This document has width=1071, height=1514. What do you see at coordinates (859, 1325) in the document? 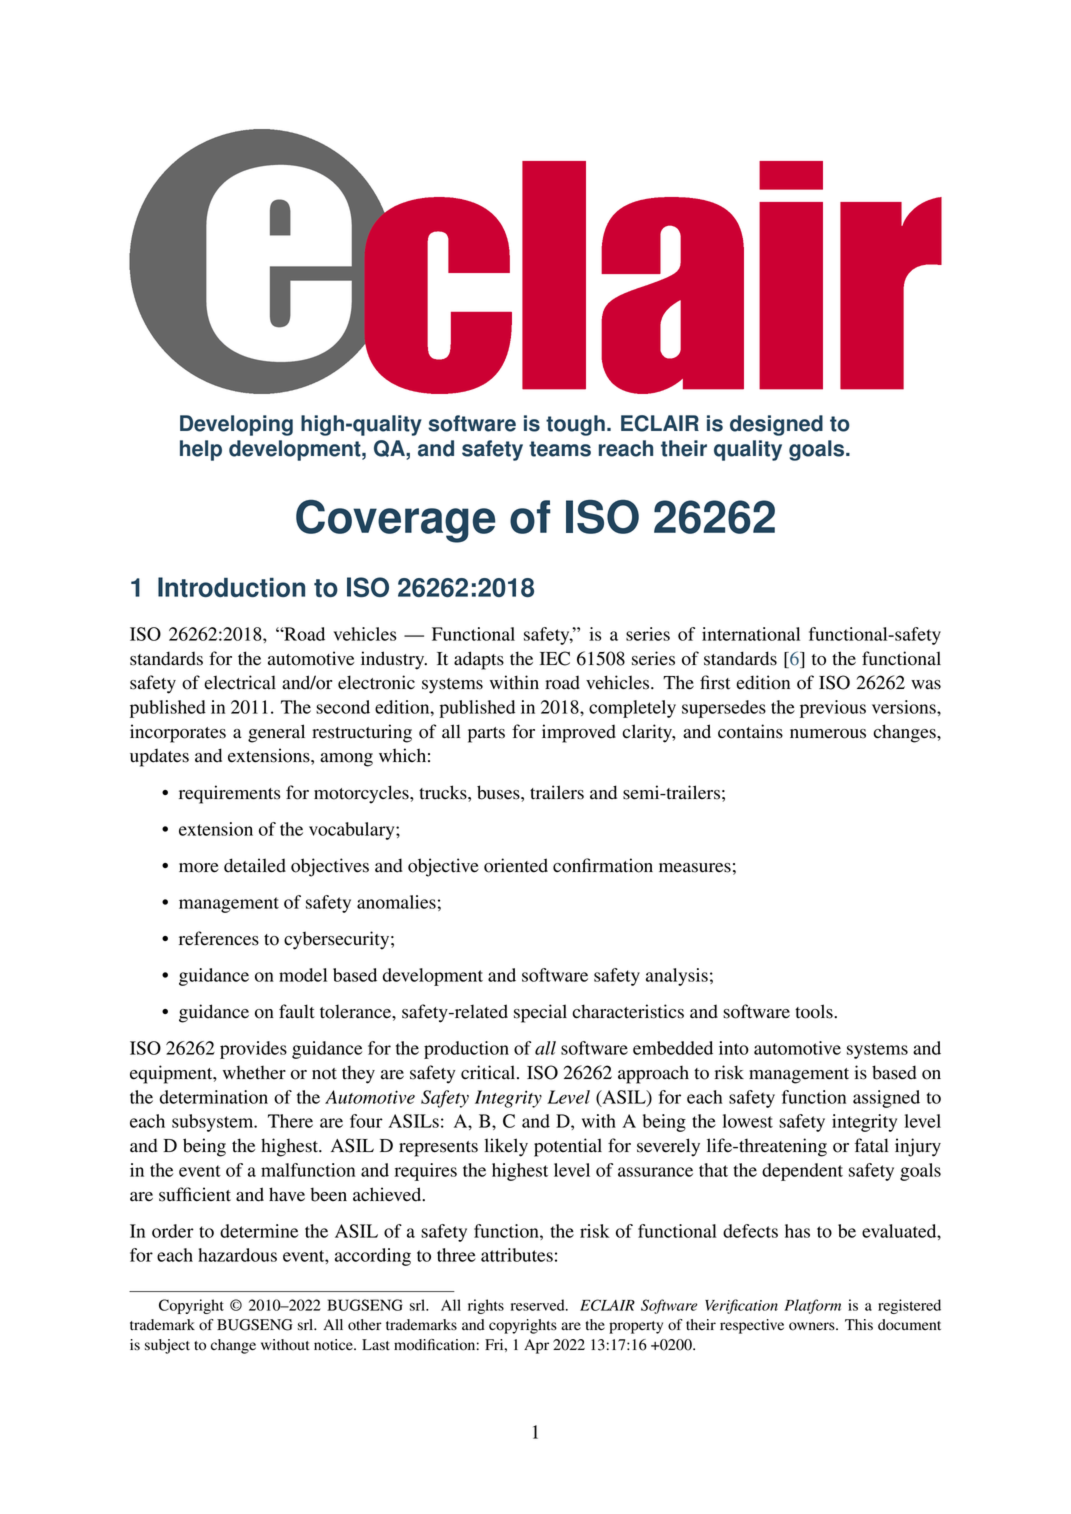
I see `This` at bounding box center [859, 1325].
